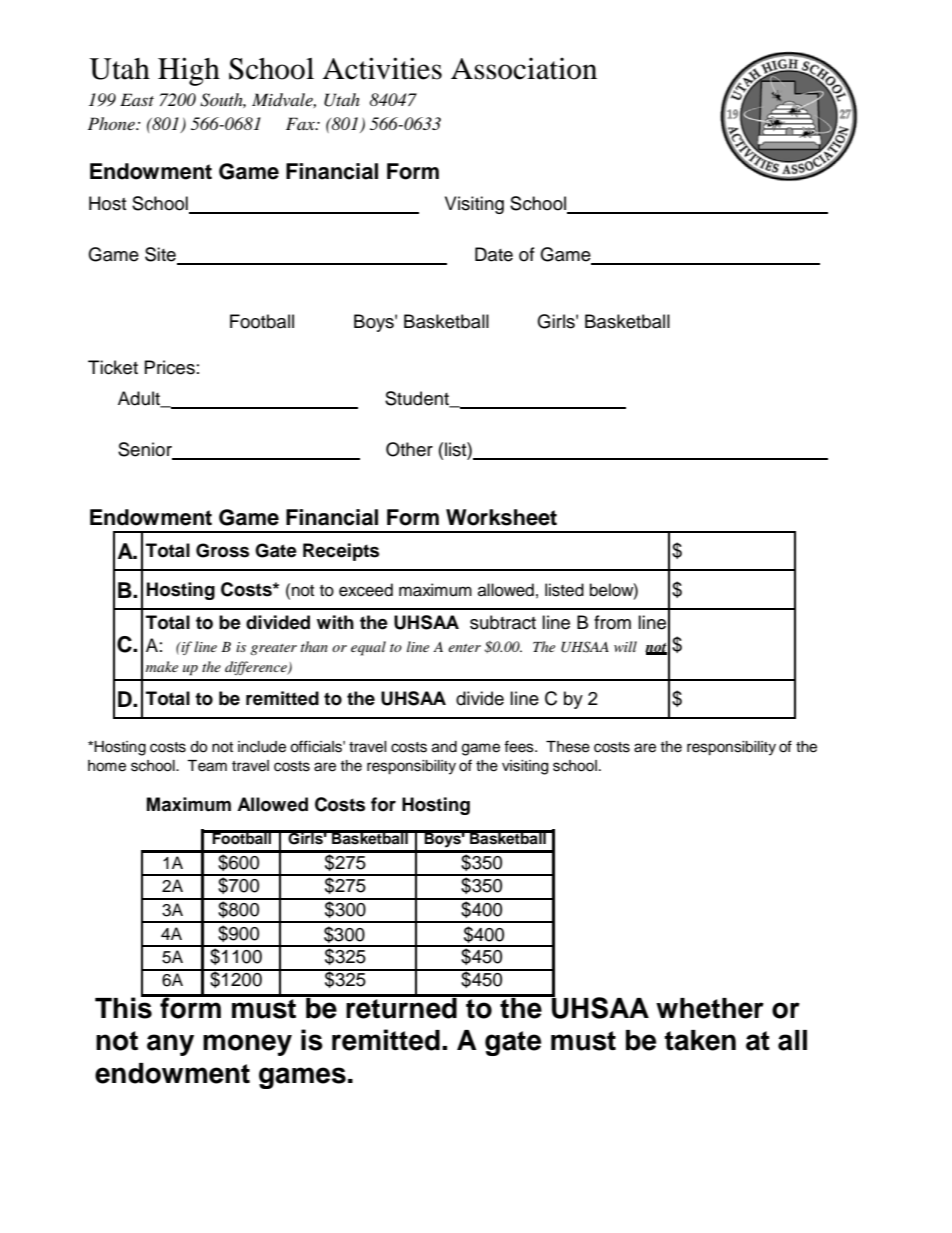 The image size is (952, 1233). I want to click on Gross, so click(222, 550).
